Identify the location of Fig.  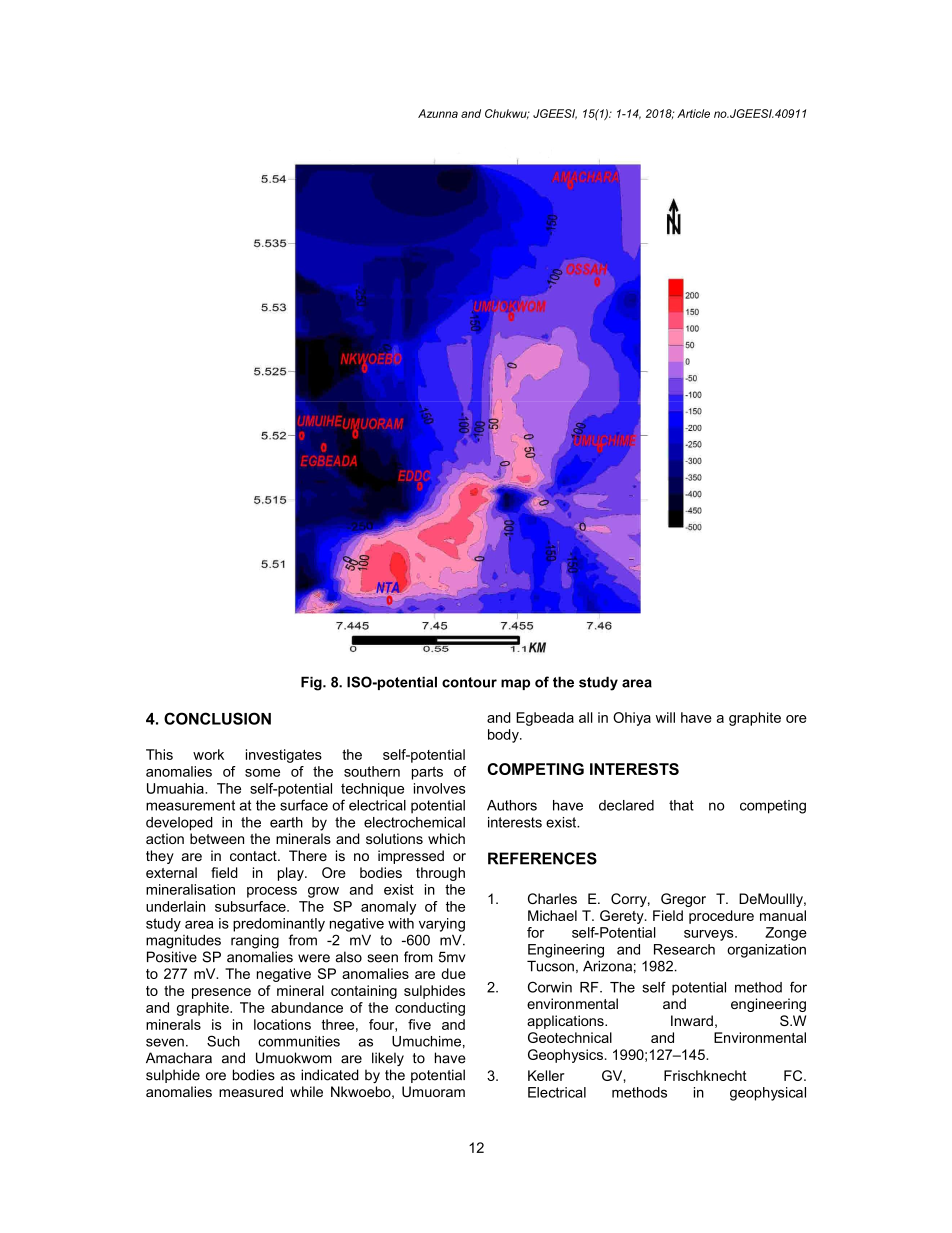
(312, 683).
